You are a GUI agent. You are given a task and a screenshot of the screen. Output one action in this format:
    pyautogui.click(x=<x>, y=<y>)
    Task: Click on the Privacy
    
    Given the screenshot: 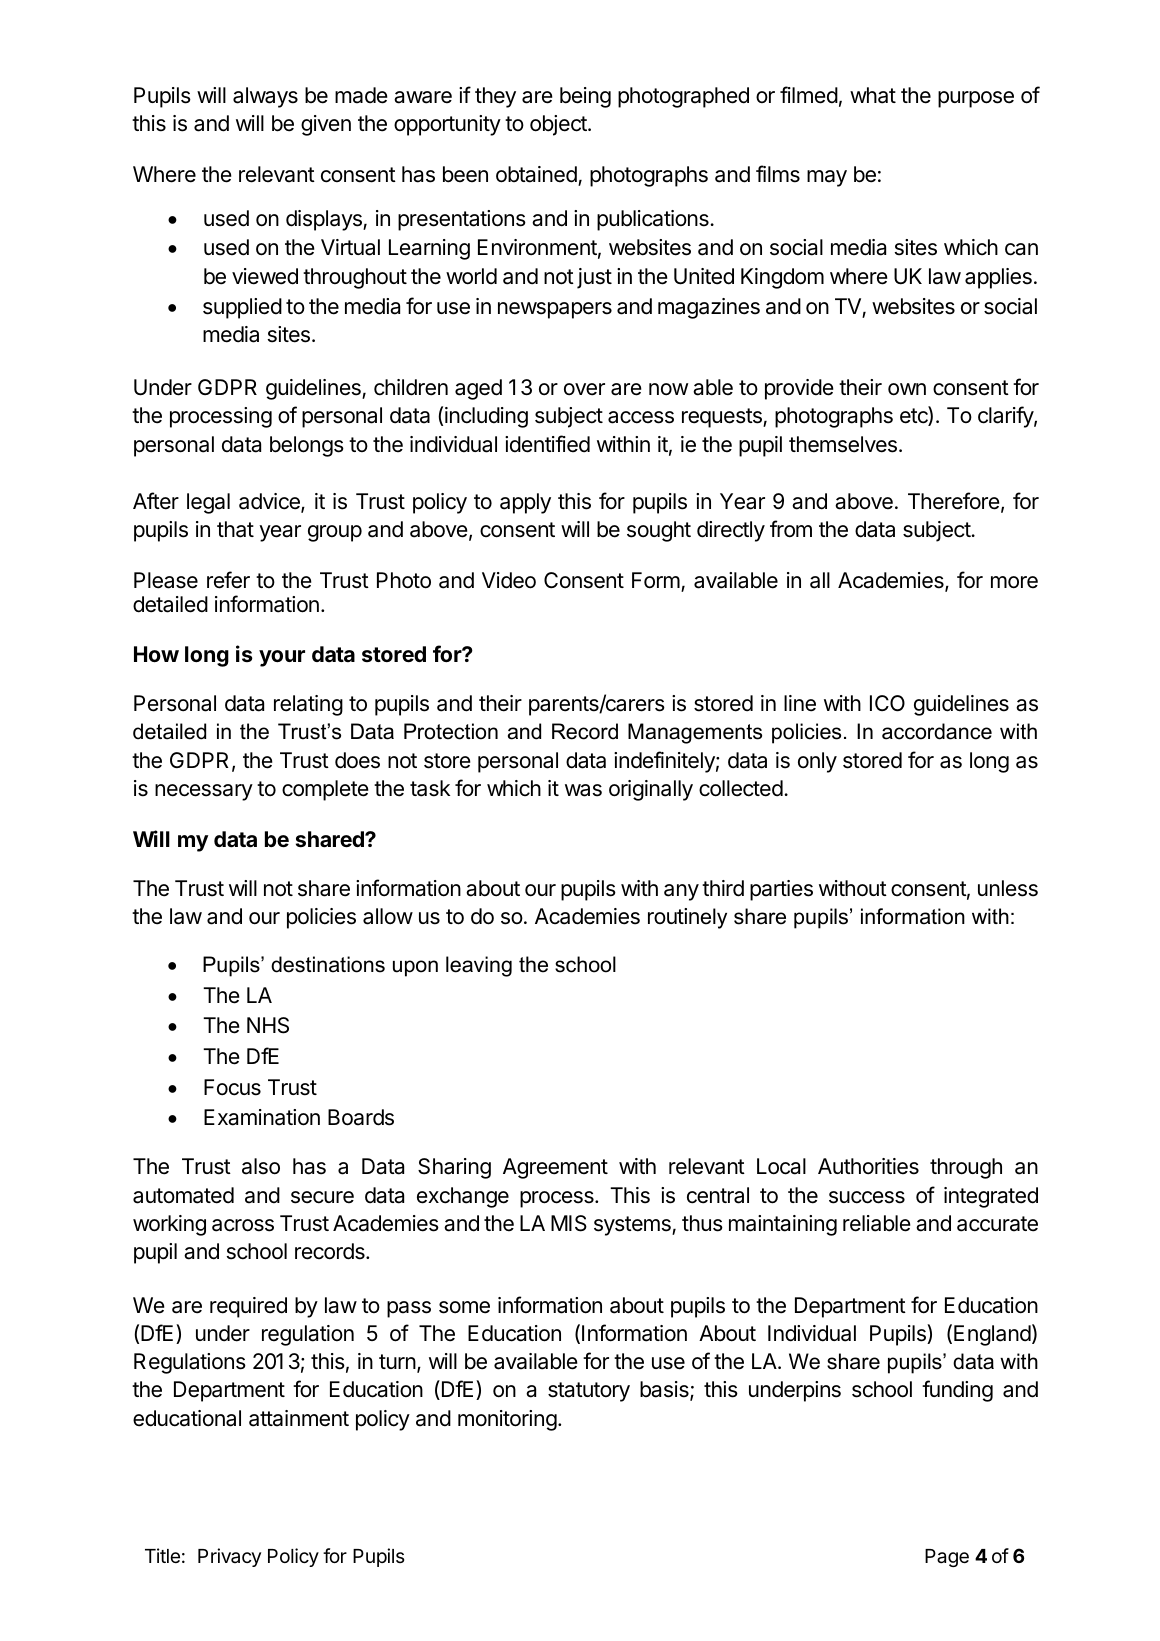 What is the action you would take?
    pyautogui.click(x=229, y=1557)
